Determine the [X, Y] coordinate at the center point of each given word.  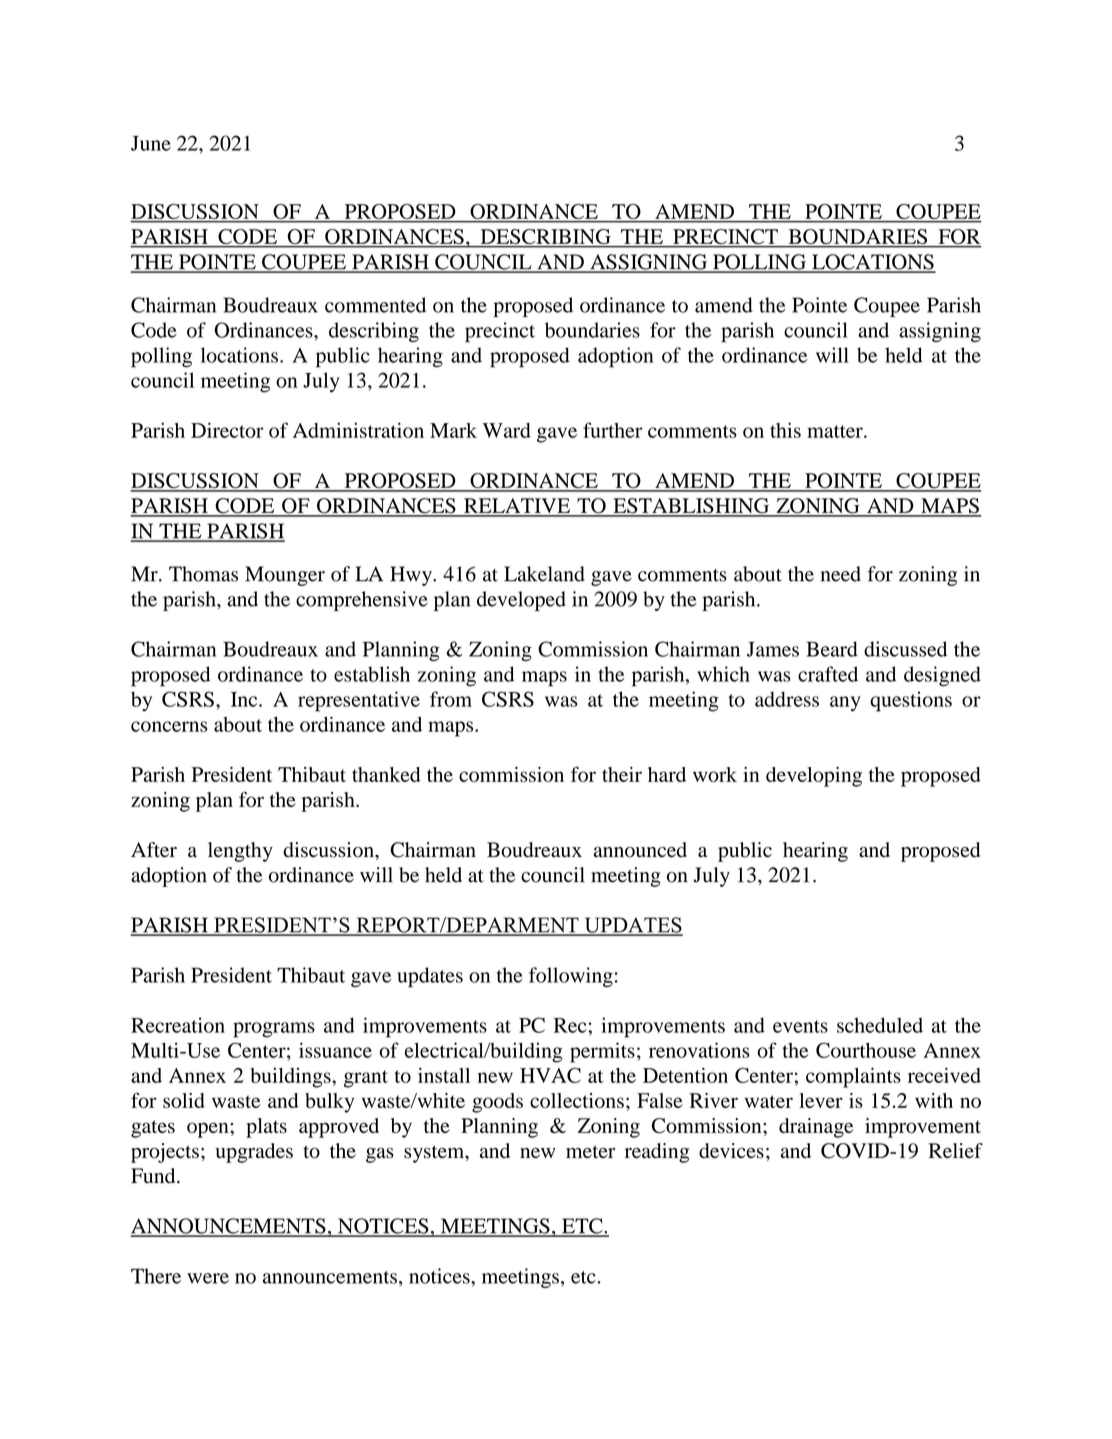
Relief [955, 1150]
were [208, 1278]
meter [590, 1151]
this [785, 430]
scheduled [880, 1025]
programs [274, 1030]
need [841, 574]
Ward [507, 430]
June [151, 143]
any [845, 704]
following [571, 977]
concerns [169, 726]
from [451, 699]
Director [227, 430]
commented [375, 305]
